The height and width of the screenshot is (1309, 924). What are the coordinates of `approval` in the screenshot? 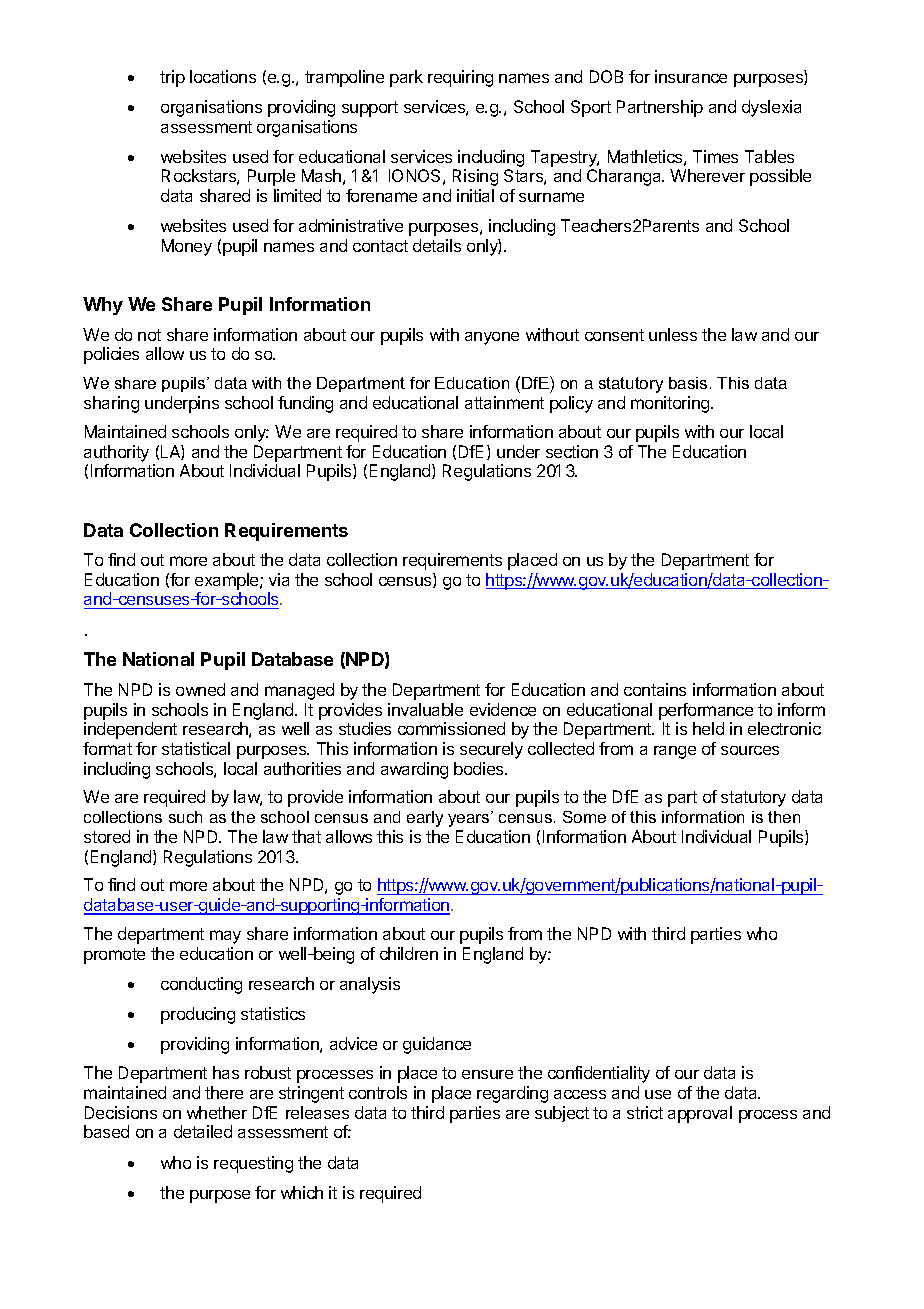 It's located at (700, 1114).
